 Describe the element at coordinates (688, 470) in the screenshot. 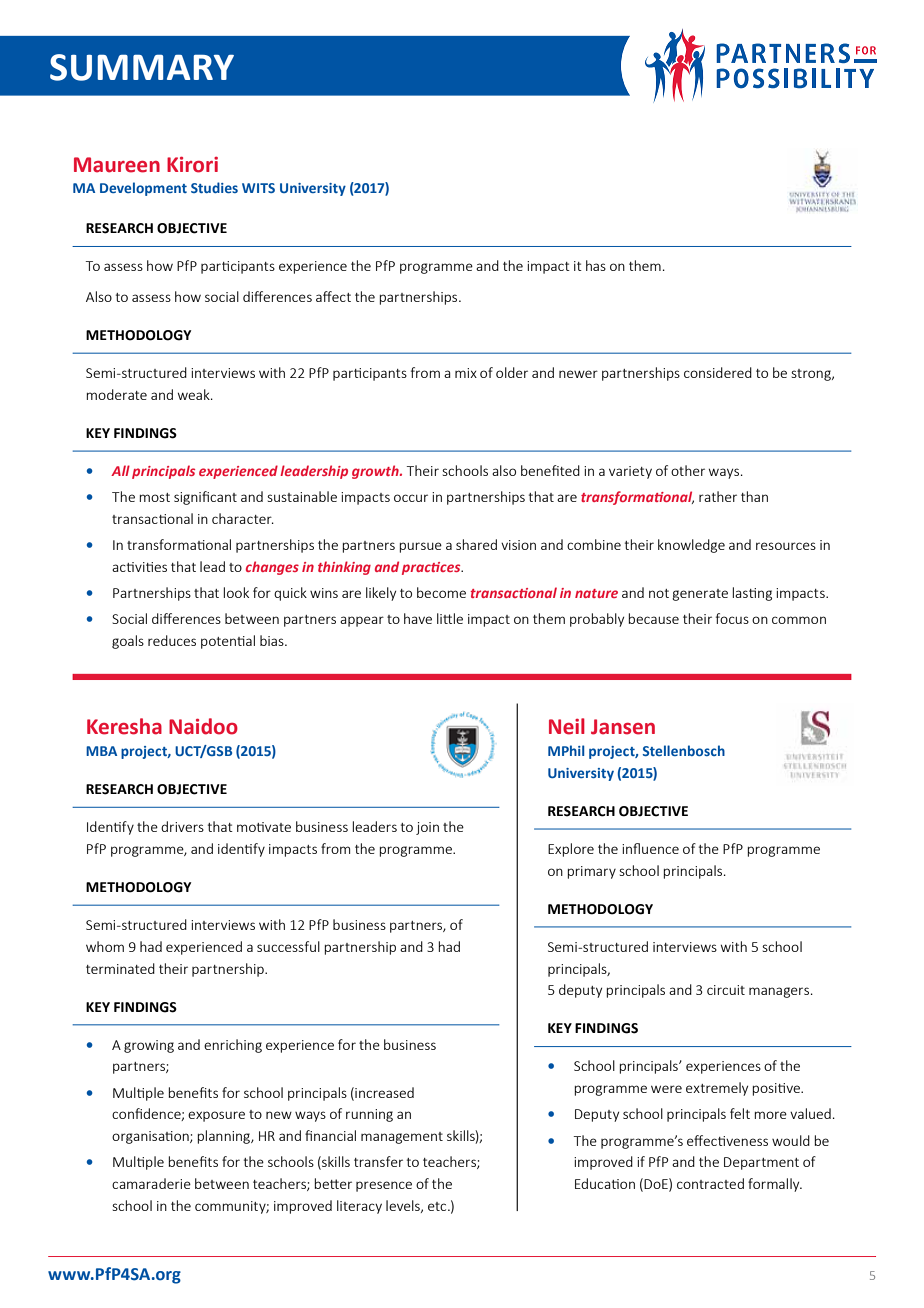

I see `other` at that location.
